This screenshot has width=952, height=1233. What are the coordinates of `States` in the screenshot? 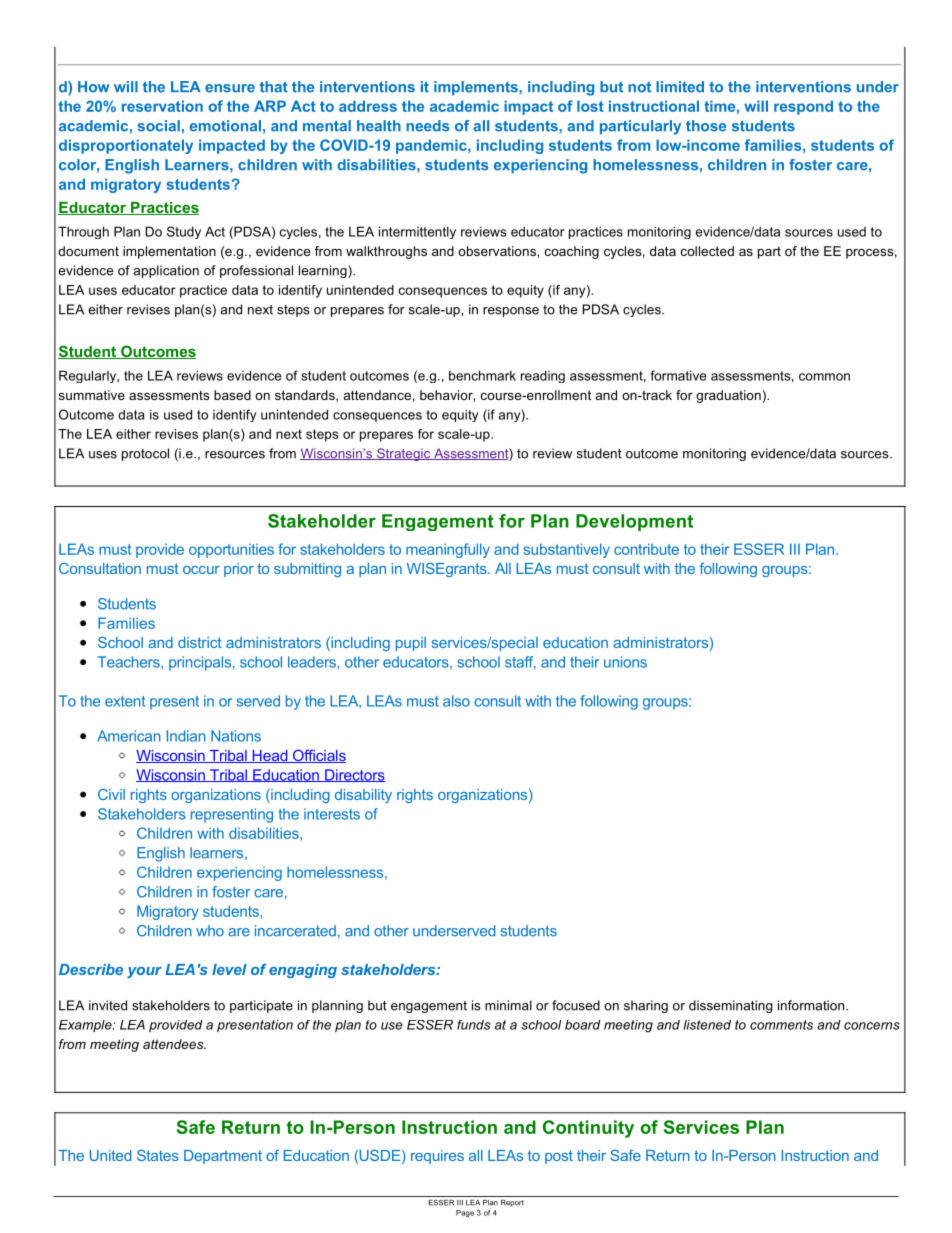 It's located at (158, 1155).
